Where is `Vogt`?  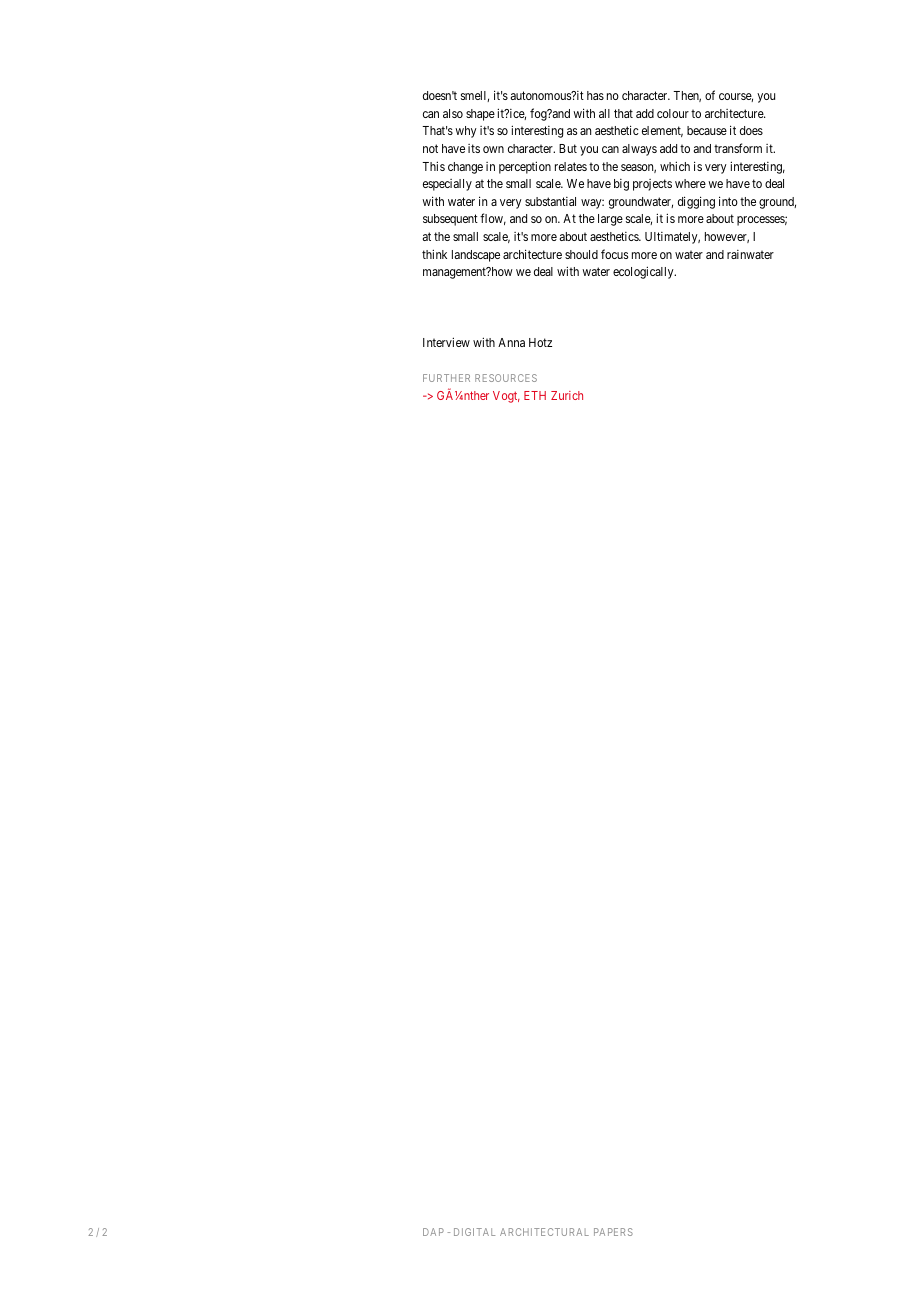 Vogt is located at coordinates (506, 397).
